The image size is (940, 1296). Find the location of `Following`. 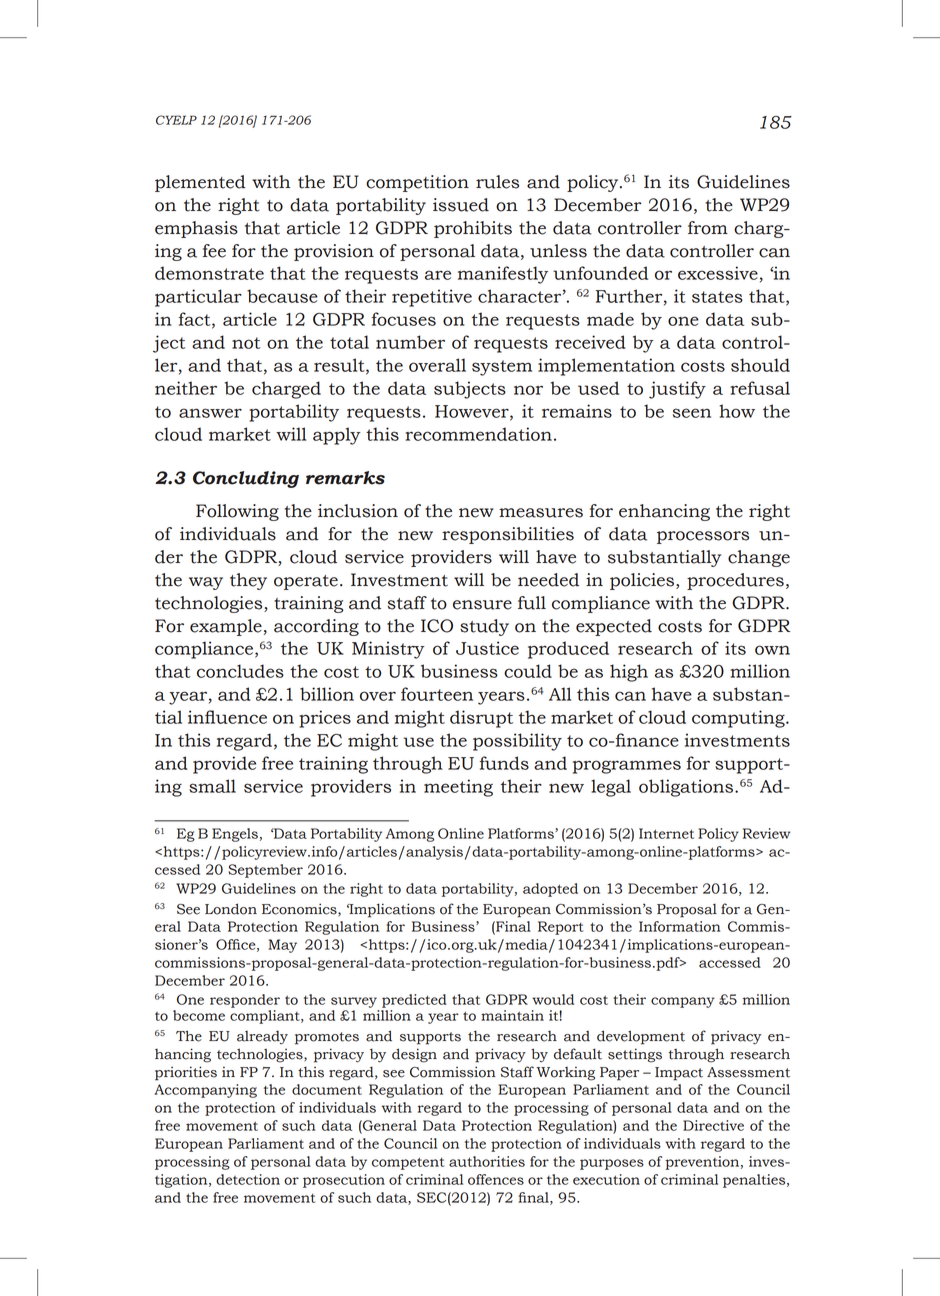

Following is located at coordinates (237, 512).
